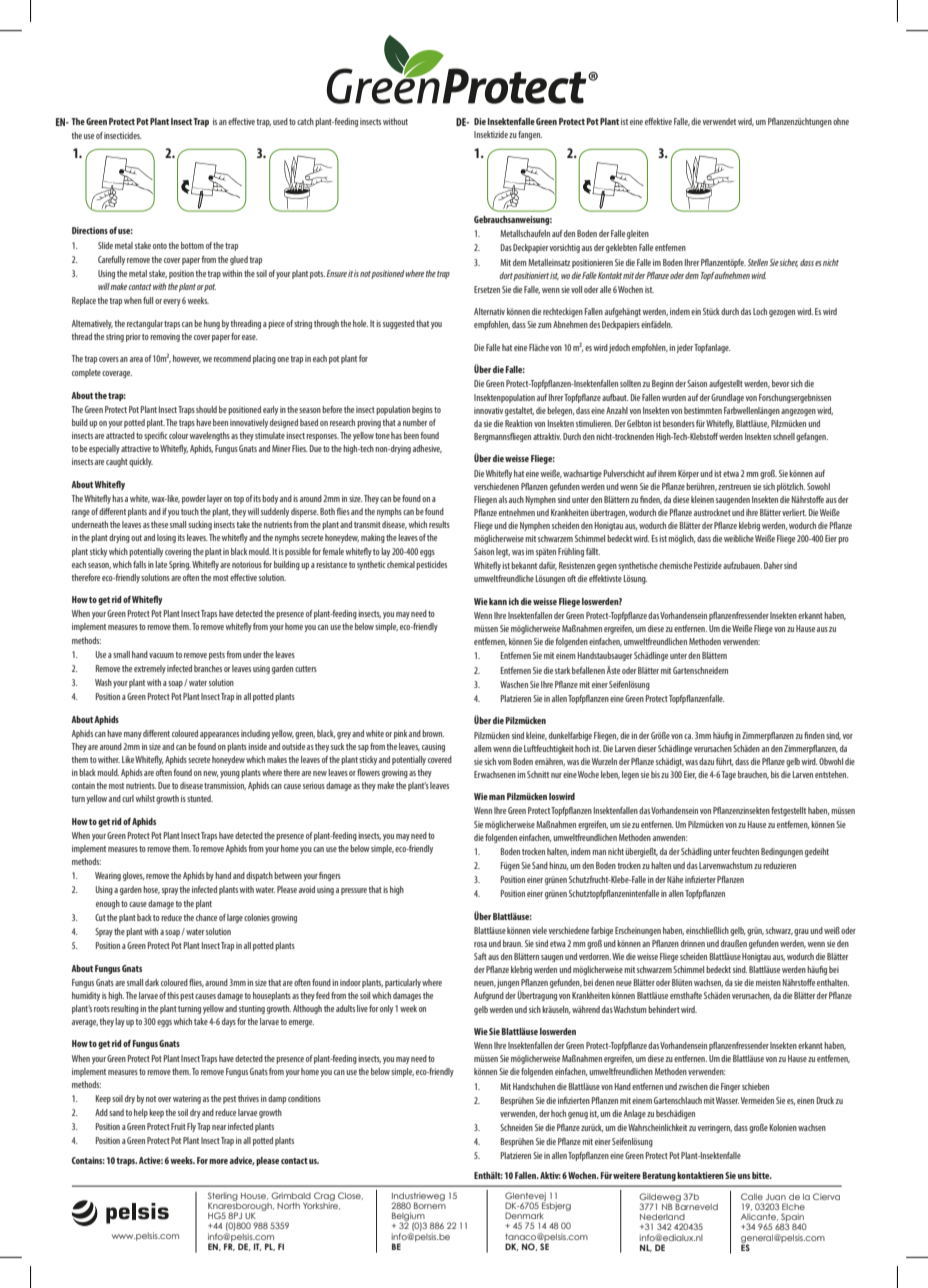  I want to click on powder, so click(194, 499).
